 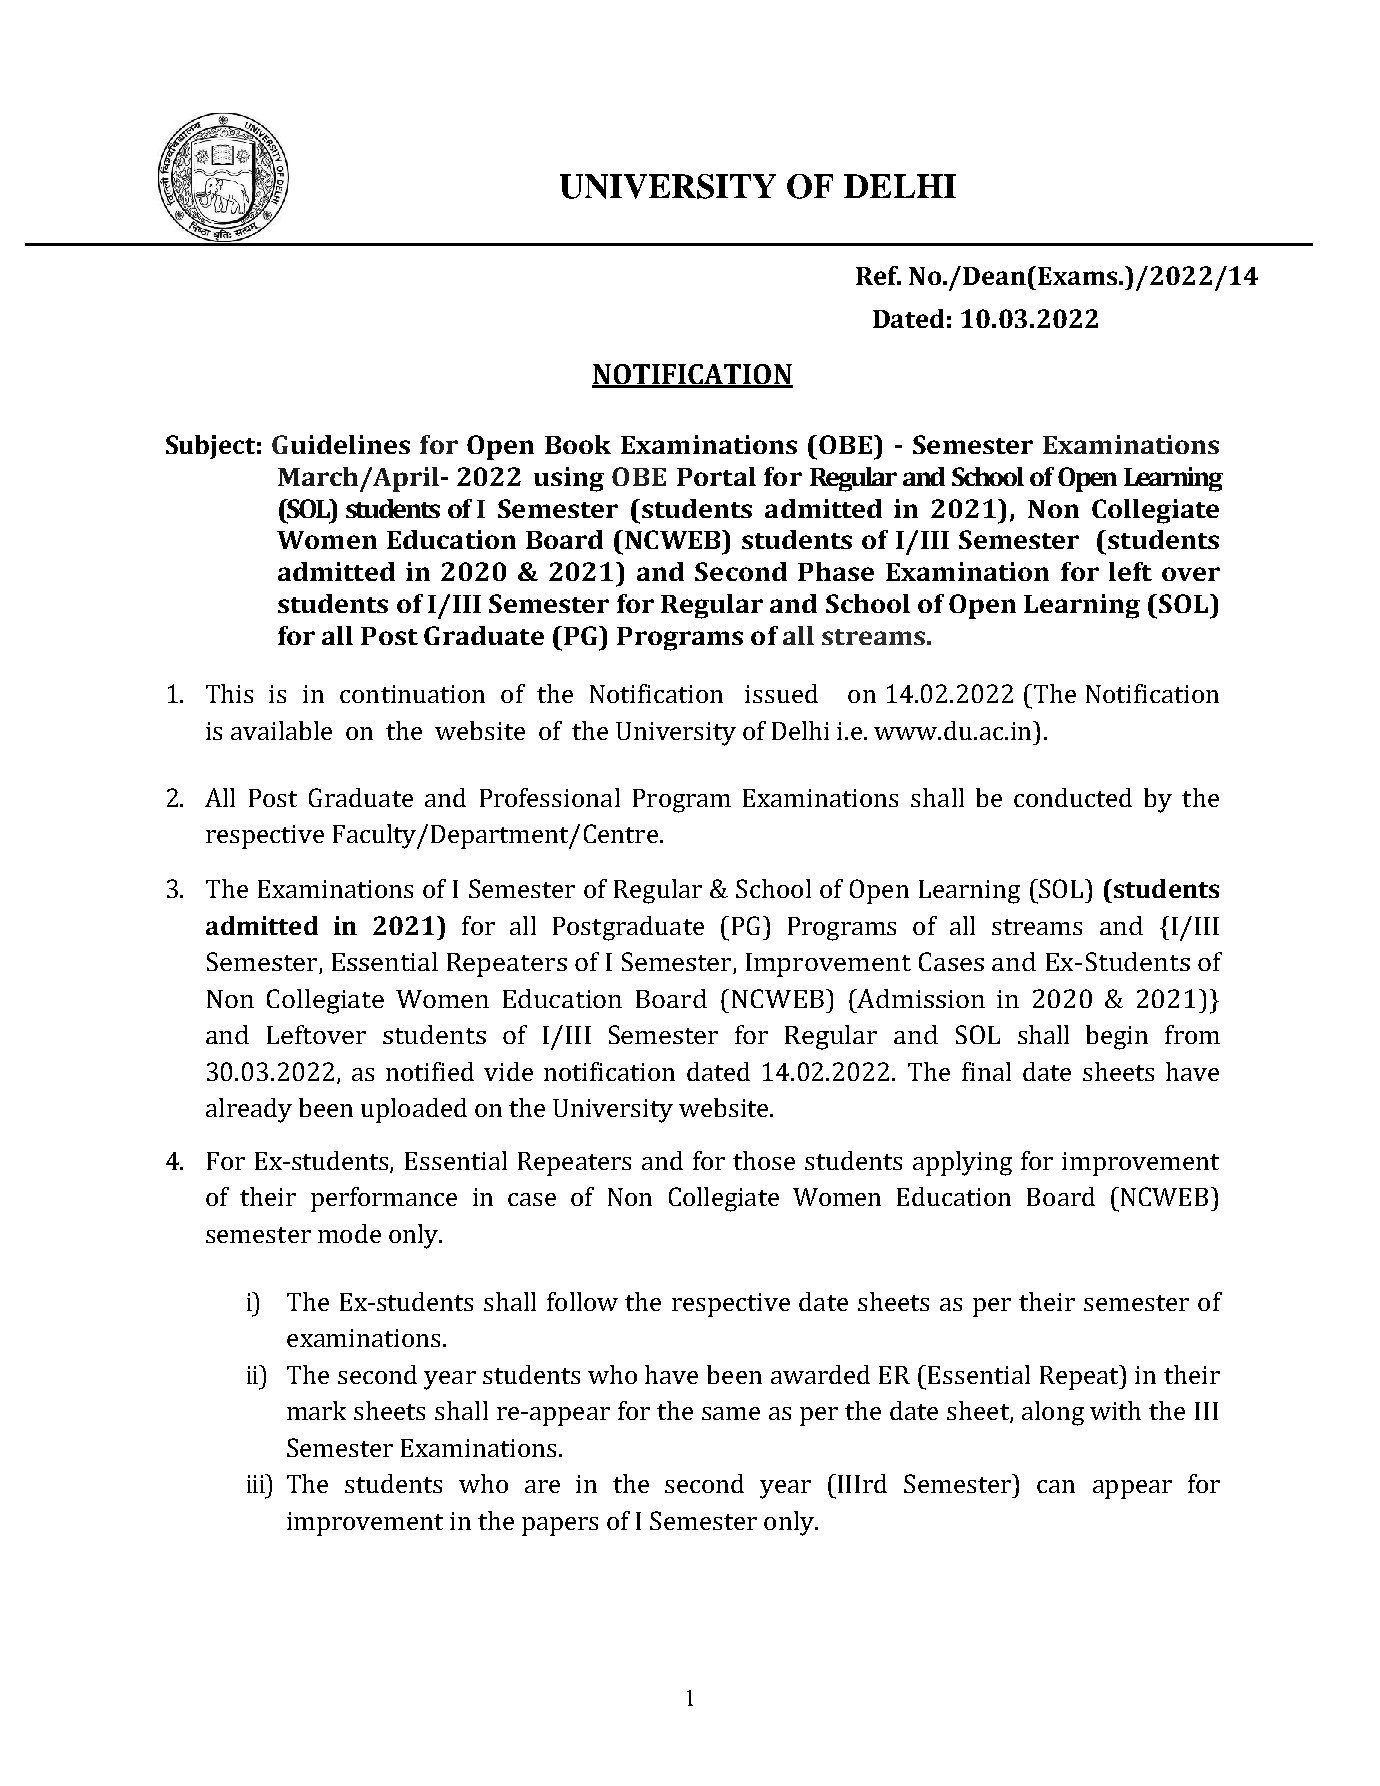 I want to click on mark, so click(x=316, y=1410).
